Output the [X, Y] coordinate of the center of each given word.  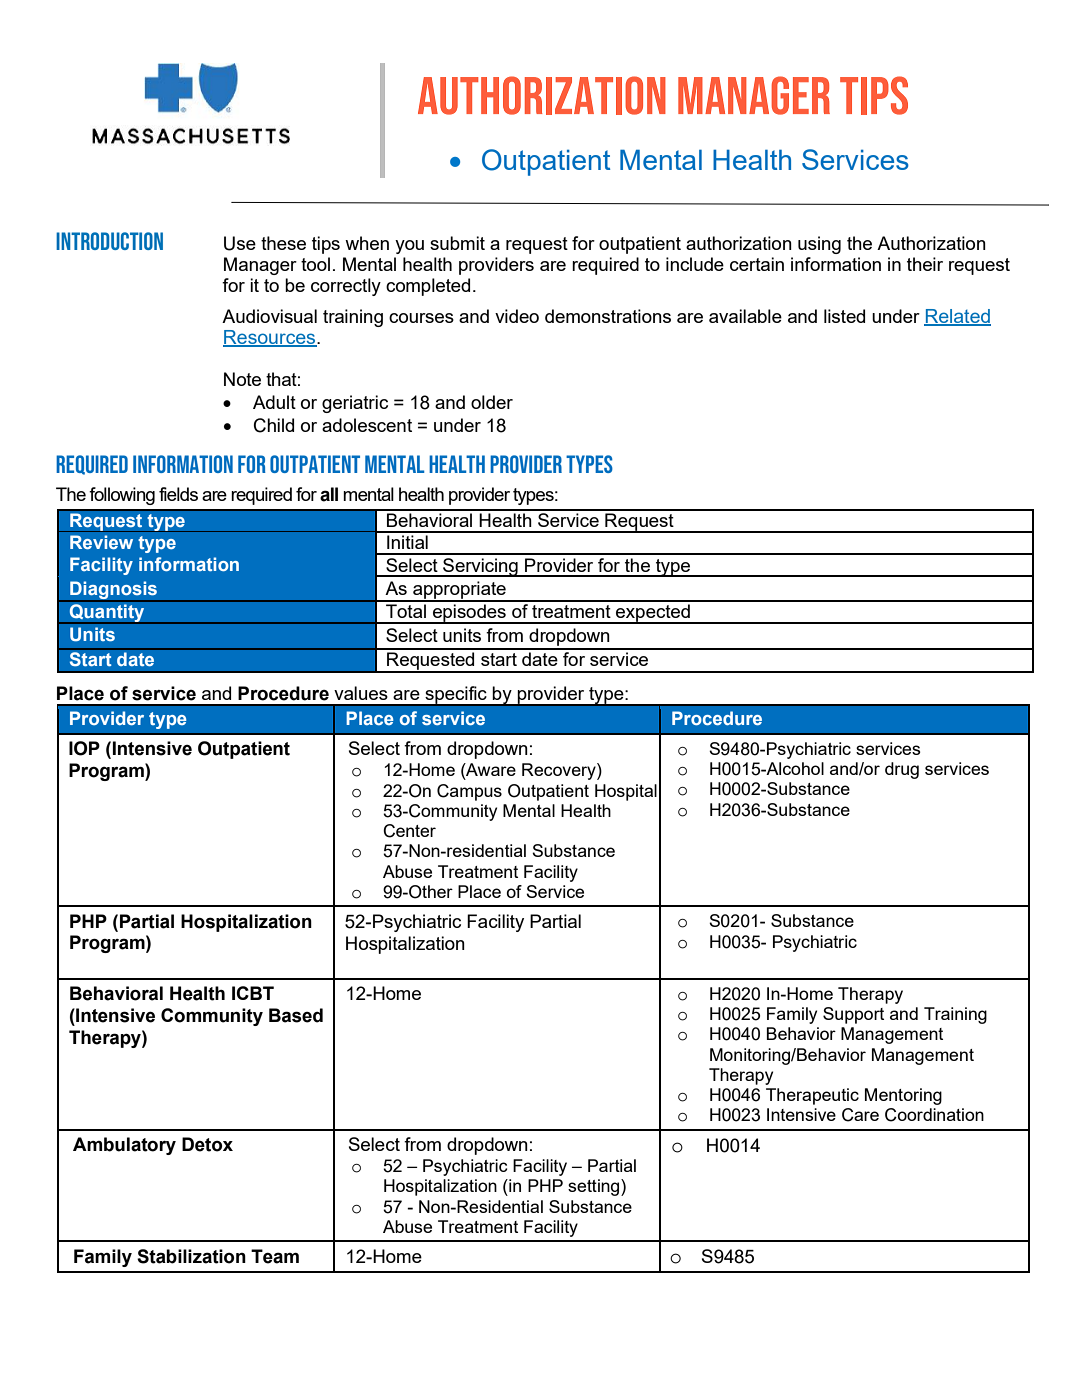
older [492, 402]
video [517, 316]
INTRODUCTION [109, 241]
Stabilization [191, 1256]
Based [296, 1015]
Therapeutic [812, 1096]
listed [844, 316]
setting [595, 1187]
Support [853, 1015]
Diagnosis [113, 591]
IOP [84, 748]
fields [178, 494]
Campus [469, 792]
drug [902, 770]
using [819, 245]
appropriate [459, 591]
